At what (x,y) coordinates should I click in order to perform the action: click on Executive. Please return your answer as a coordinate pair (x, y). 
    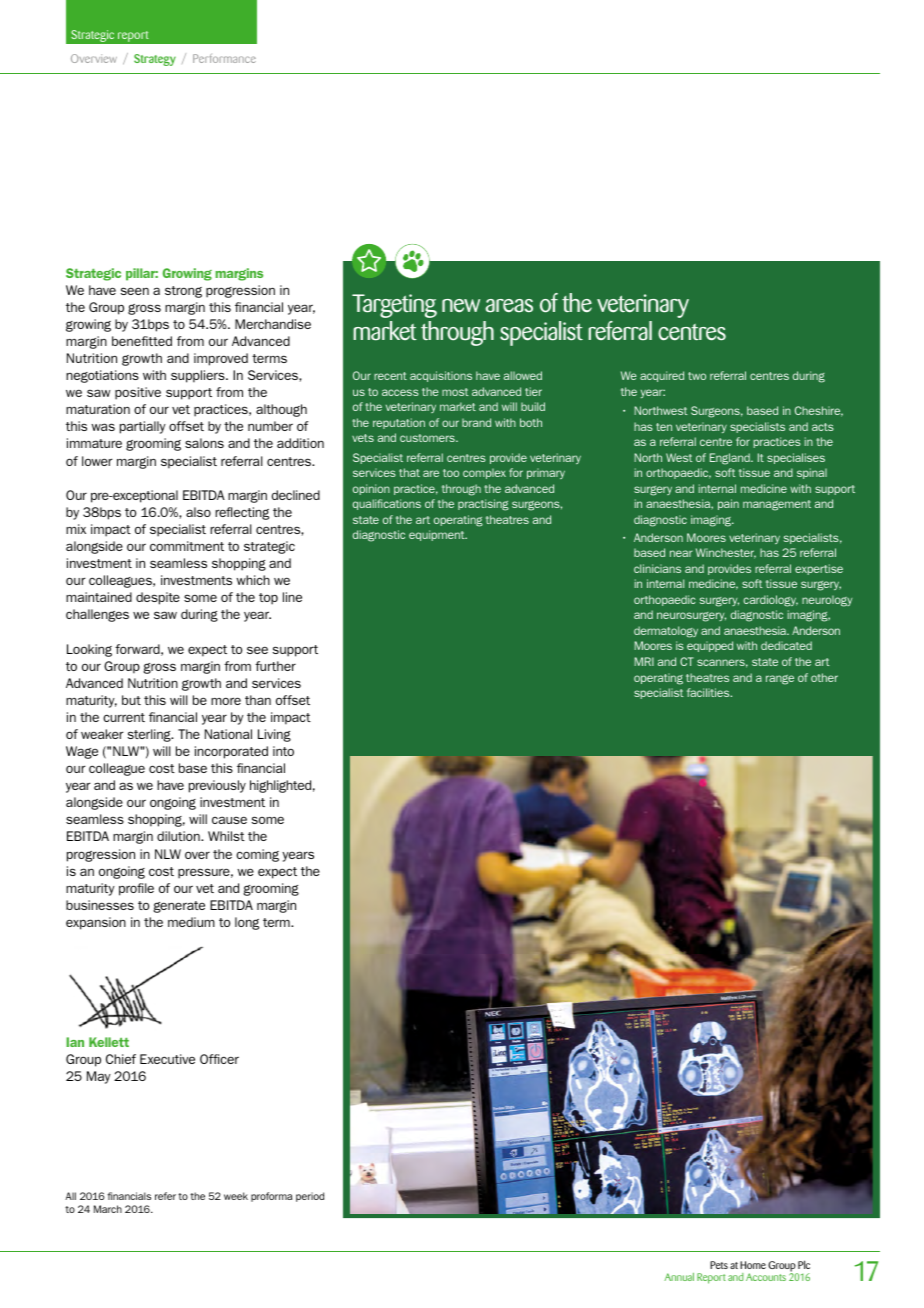
    Looking at the image, I should click on (167, 1059).
